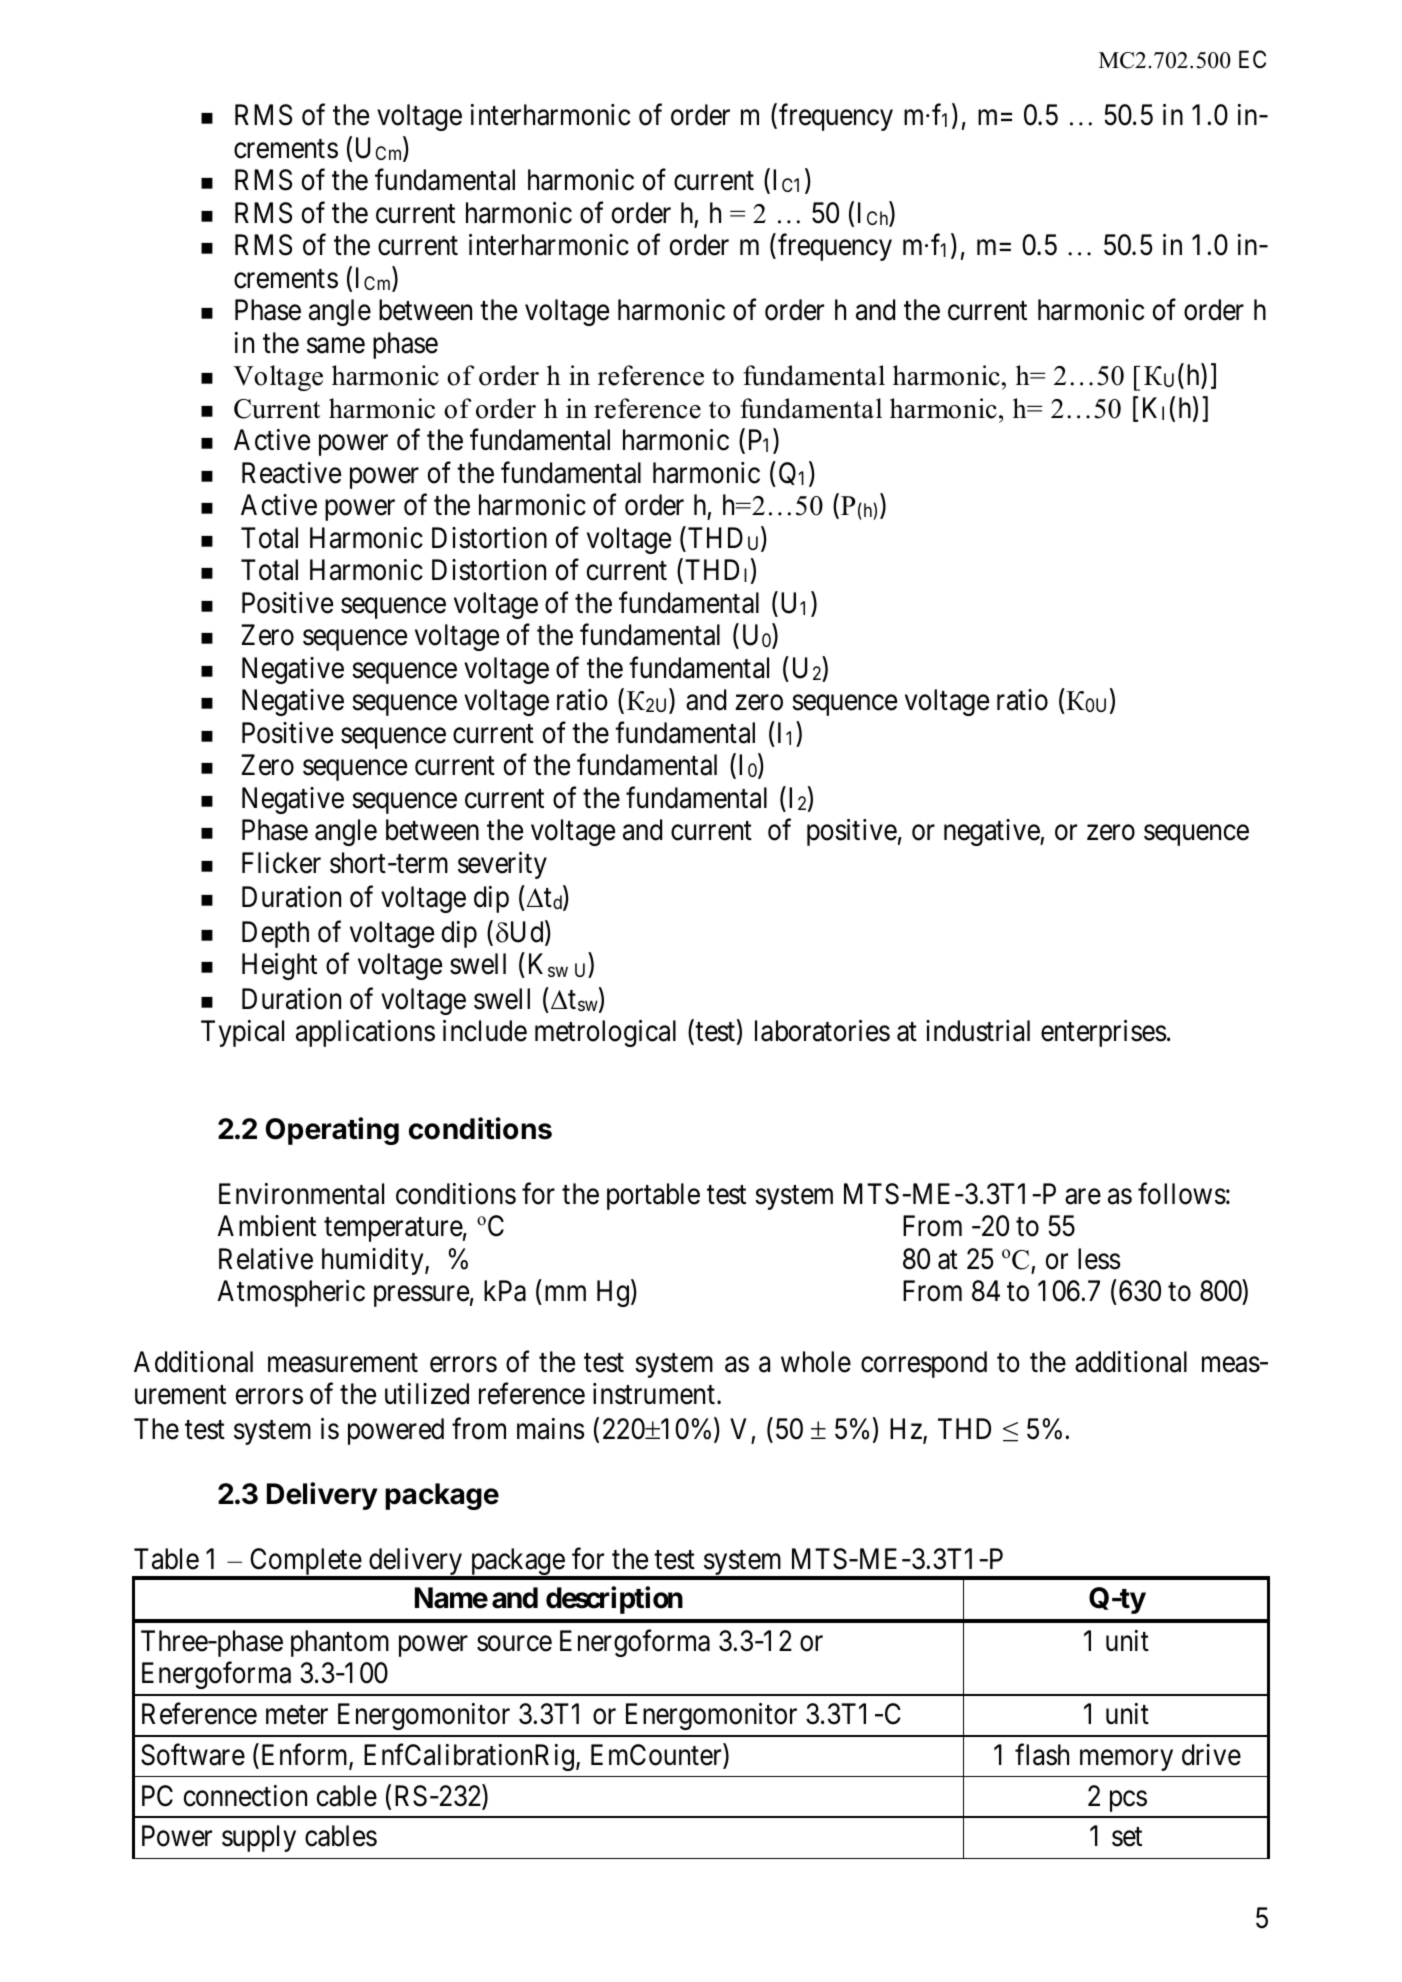 This screenshot has height=1982, width=1402. I want to click on Atmospheric, so click(291, 1293).
